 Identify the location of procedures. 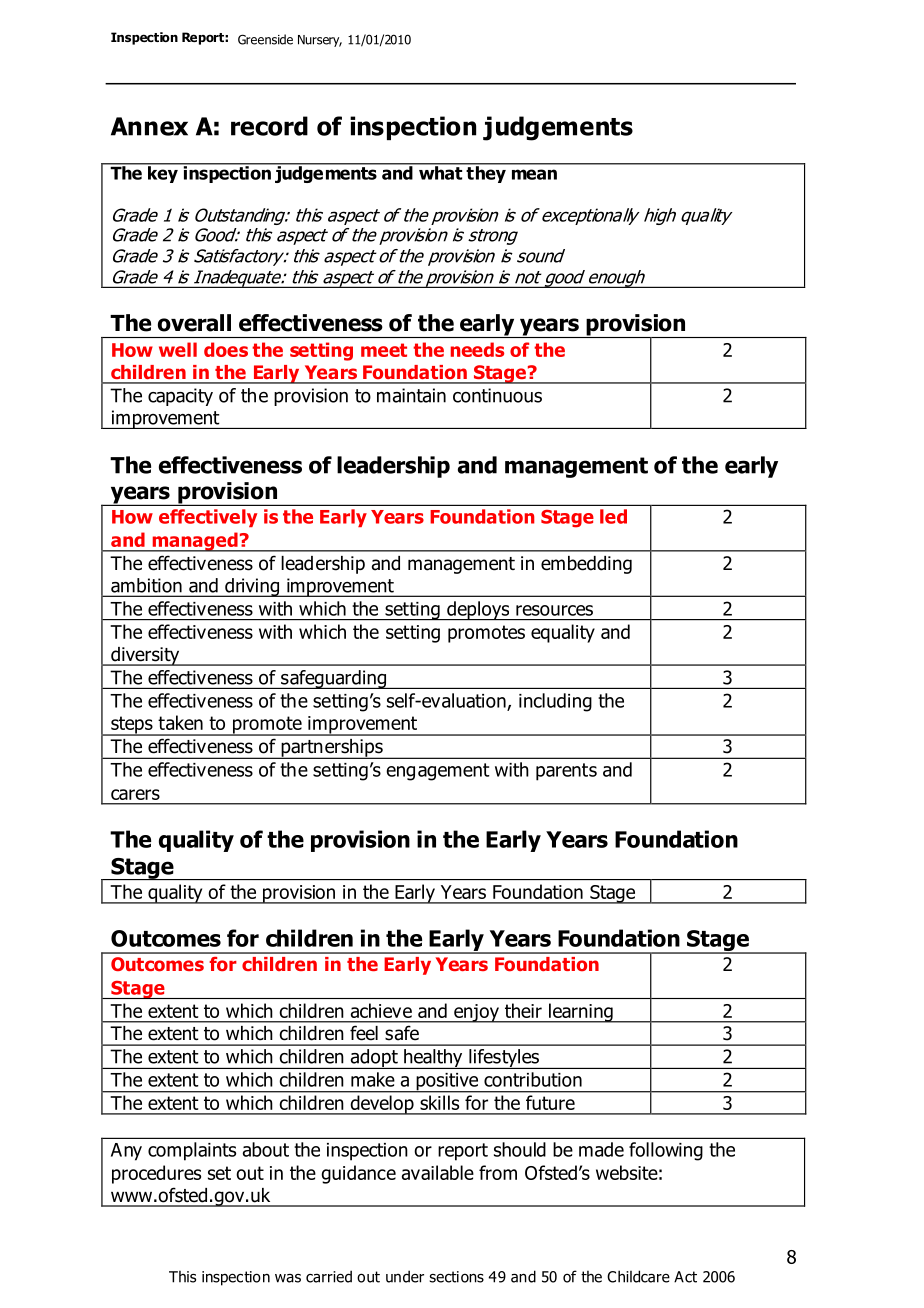
(156, 1174).
